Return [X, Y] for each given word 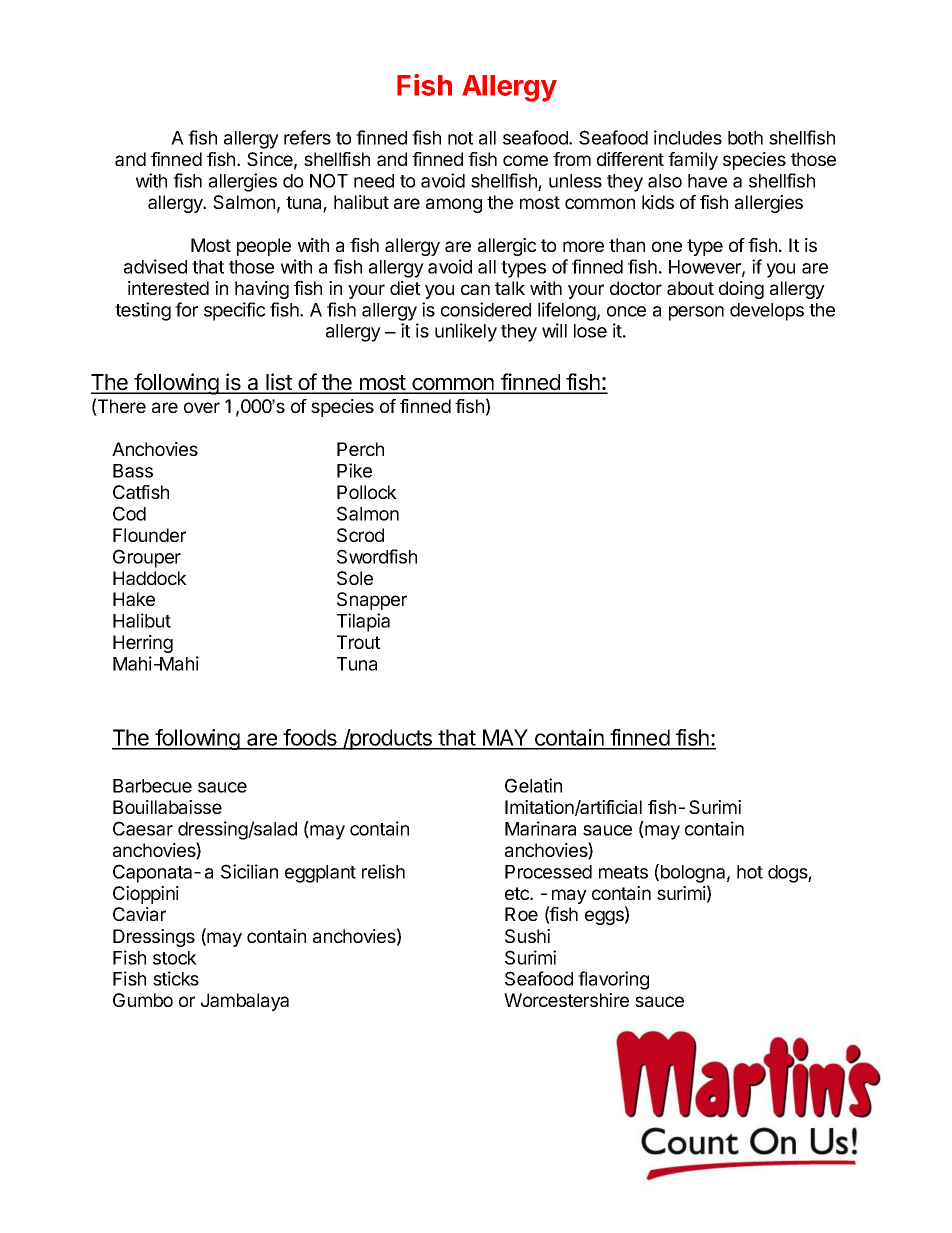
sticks [176, 978]
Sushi [527, 936]
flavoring [613, 980]
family [693, 161]
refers [307, 137]
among [454, 205]
